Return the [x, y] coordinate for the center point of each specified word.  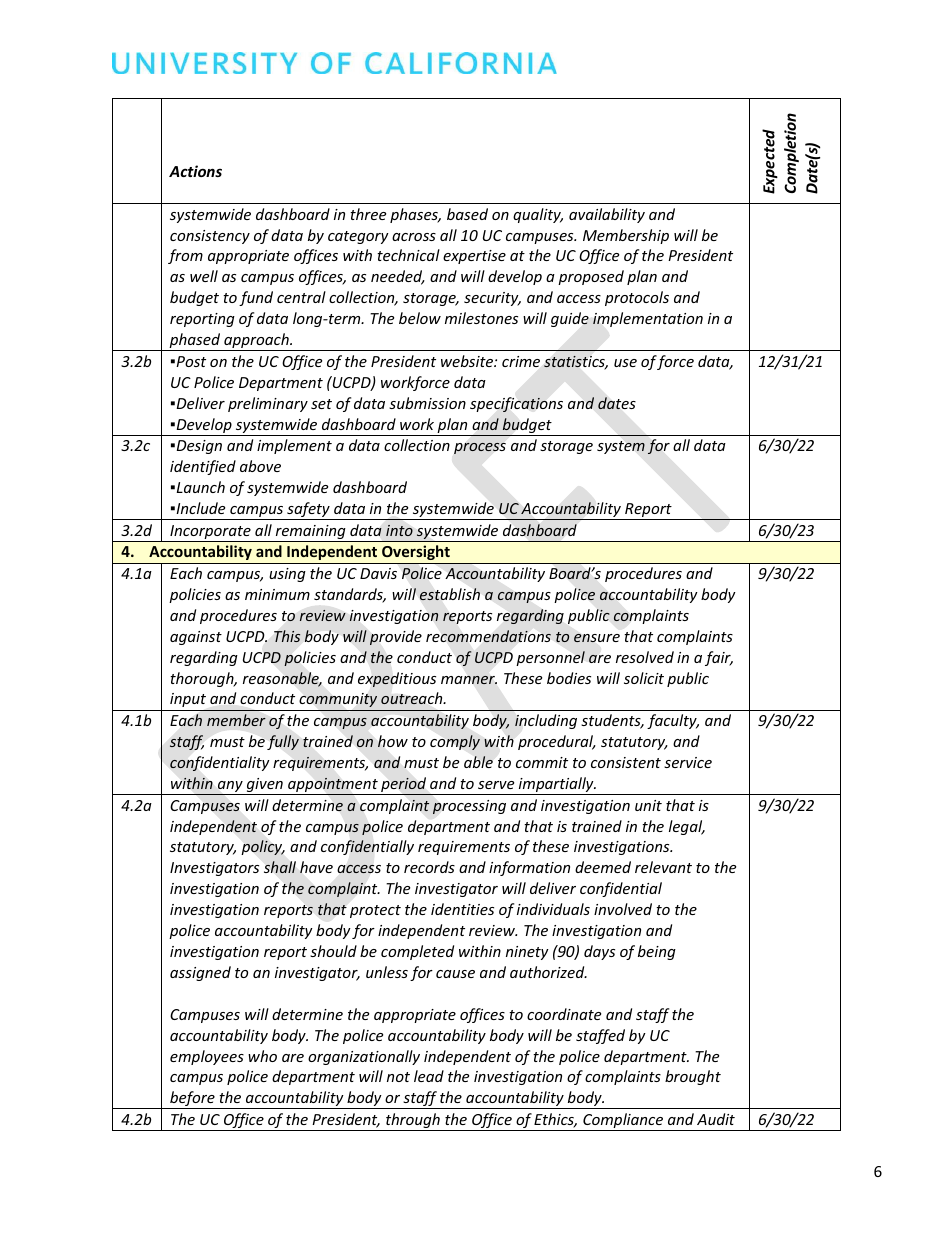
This [287, 636]
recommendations [488, 636]
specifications [516, 404]
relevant [663, 867]
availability [607, 215]
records [429, 867]
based [467, 214]
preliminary [268, 404]
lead [429, 1076]
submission [427, 403]
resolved [645, 657]
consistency [210, 237]
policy [263, 847]
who [262, 1056]
